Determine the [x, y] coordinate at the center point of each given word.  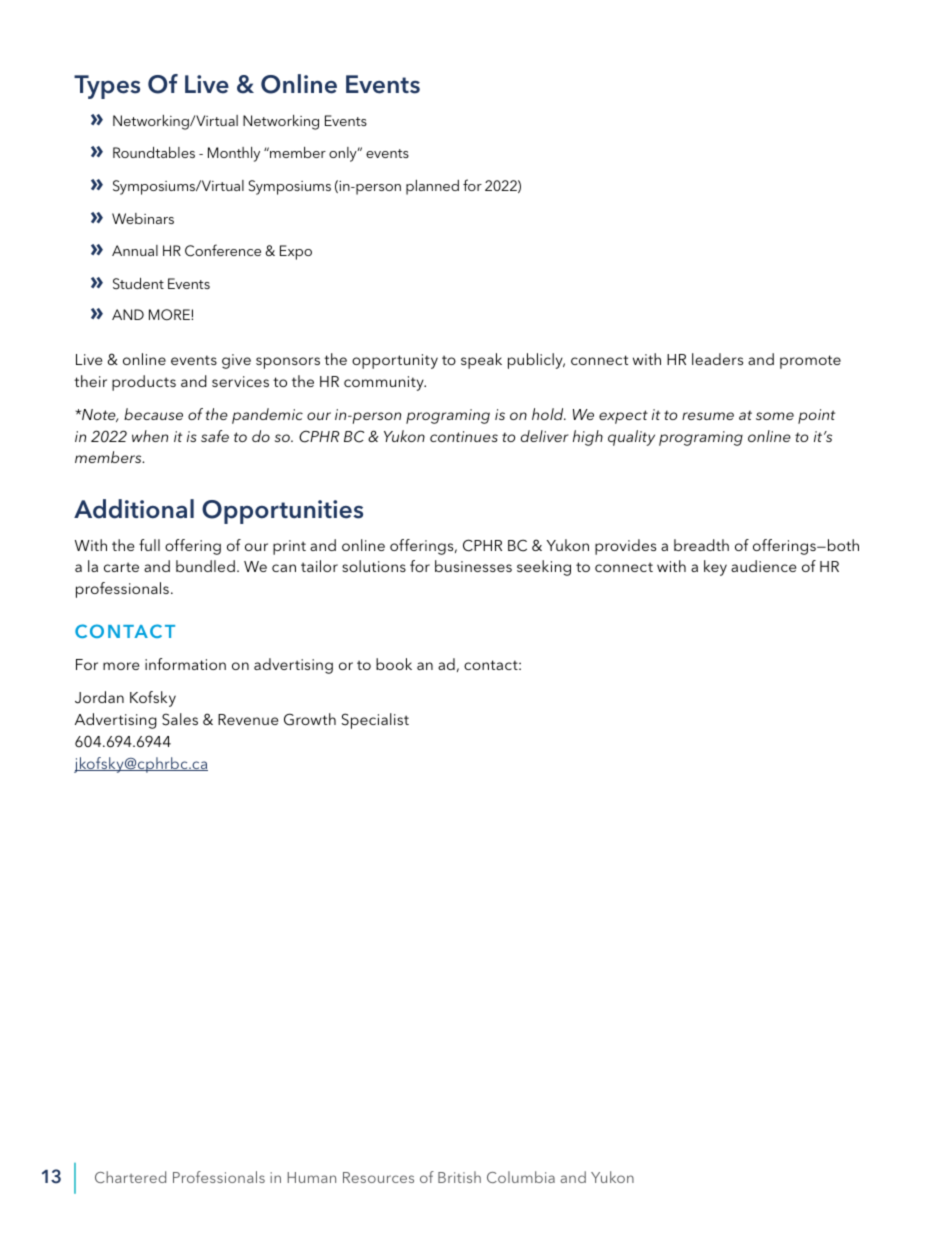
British [459, 1177]
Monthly [234, 154]
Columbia [521, 1177]
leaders [717, 359]
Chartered [130, 1177]
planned [432, 187]
